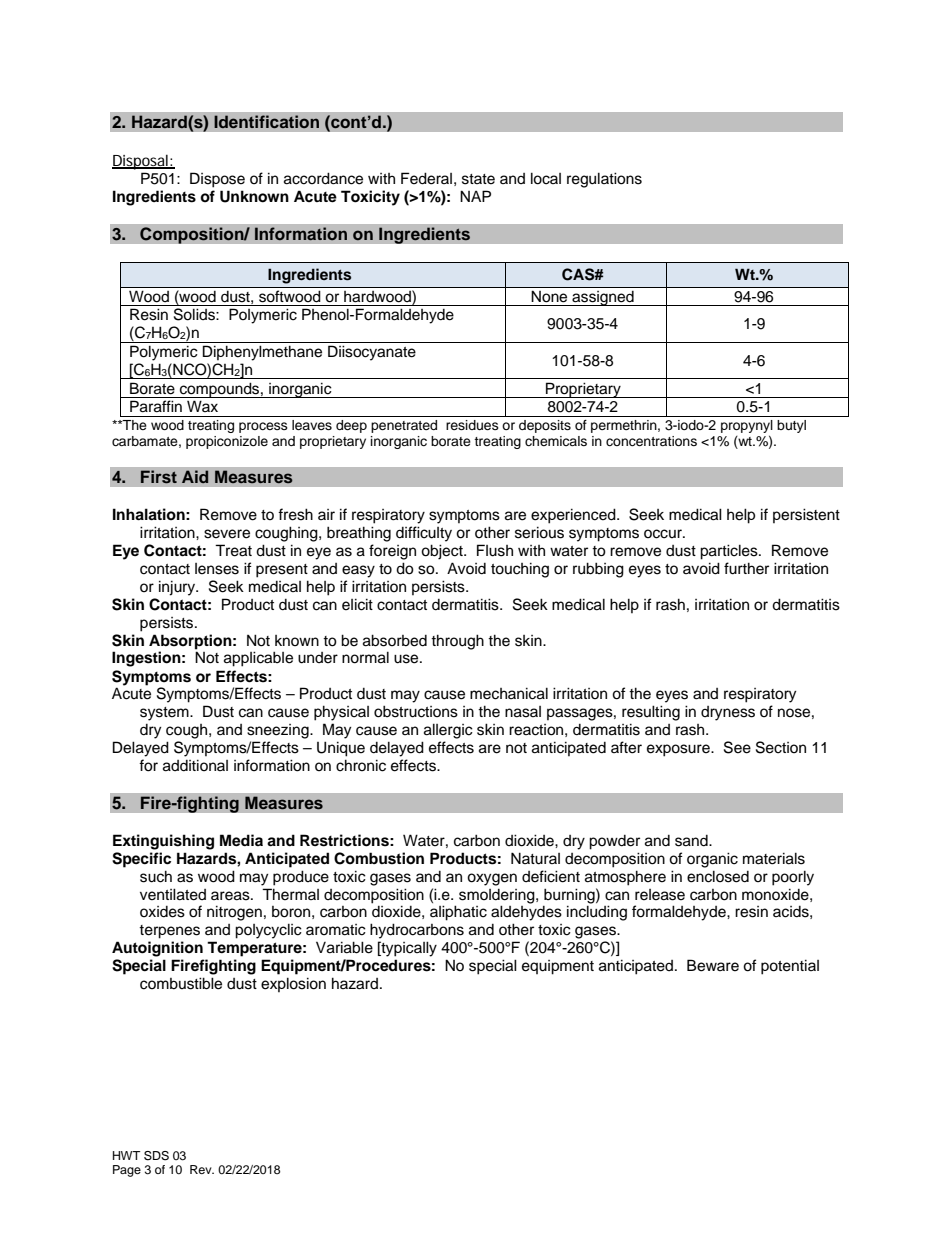 The image size is (952, 1233). What do you see at coordinates (293, 984) in the screenshot?
I see `explosion` at bounding box center [293, 984].
